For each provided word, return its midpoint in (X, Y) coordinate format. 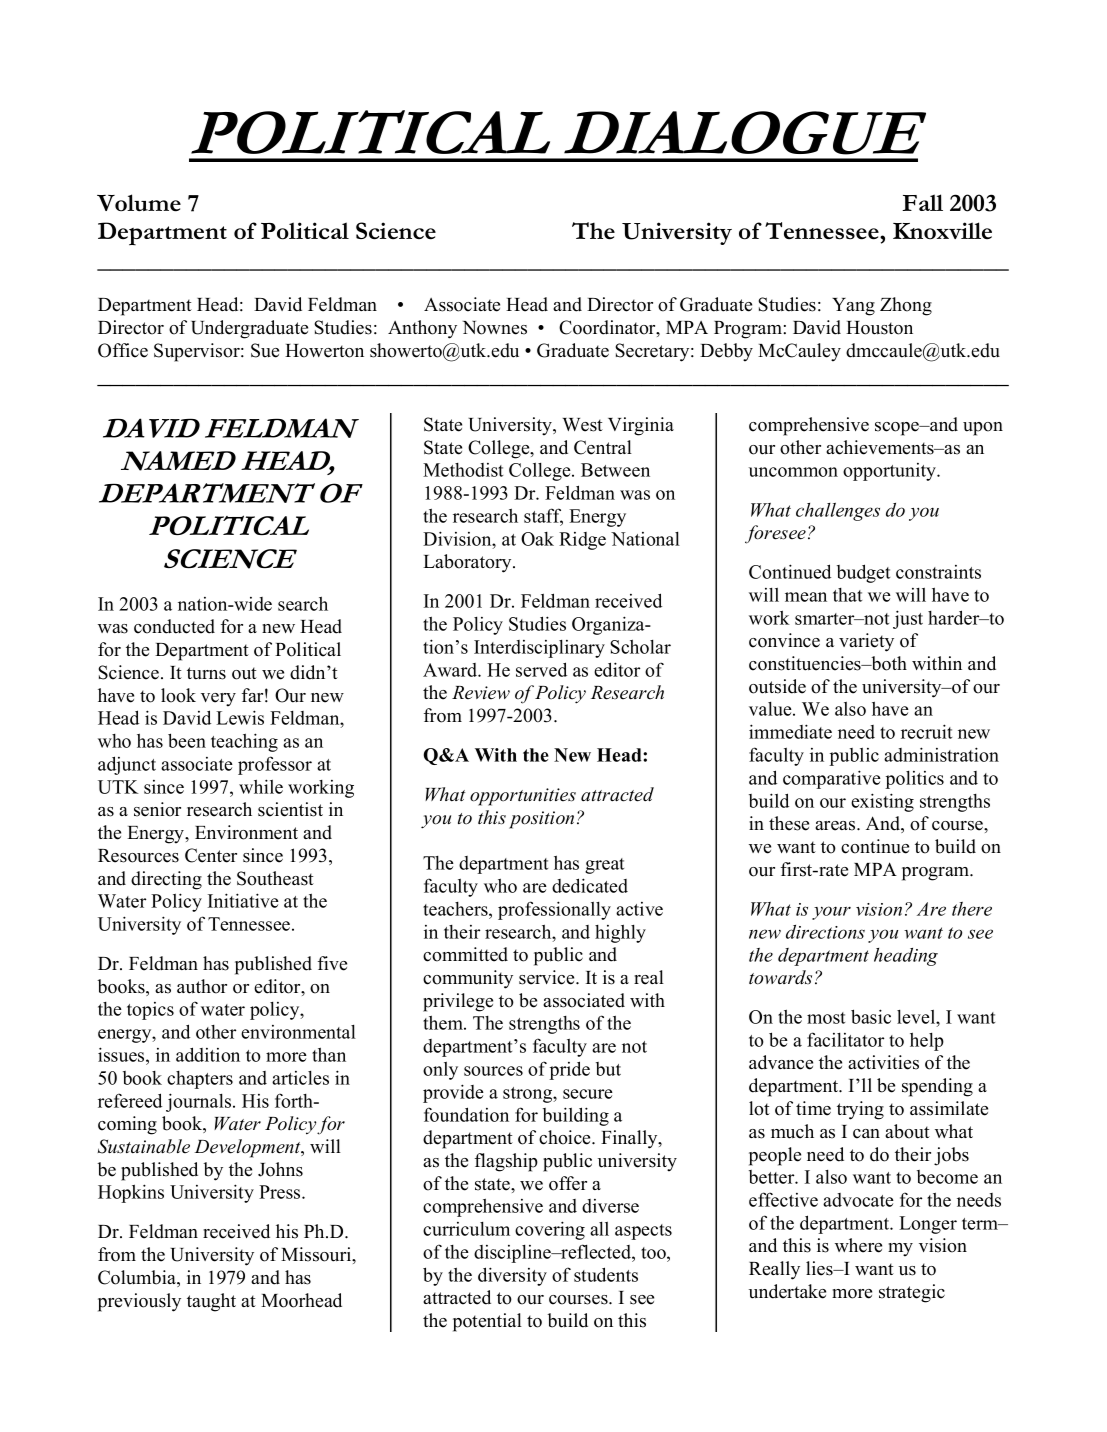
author (202, 986)
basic (871, 1016)
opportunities (523, 797)
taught (211, 1302)
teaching (244, 742)
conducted (174, 626)
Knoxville (942, 231)
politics (914, 780)
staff (543, 516)
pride (569, 1070)
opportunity (890, 472)
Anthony (422, 329)
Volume (139, 203)
